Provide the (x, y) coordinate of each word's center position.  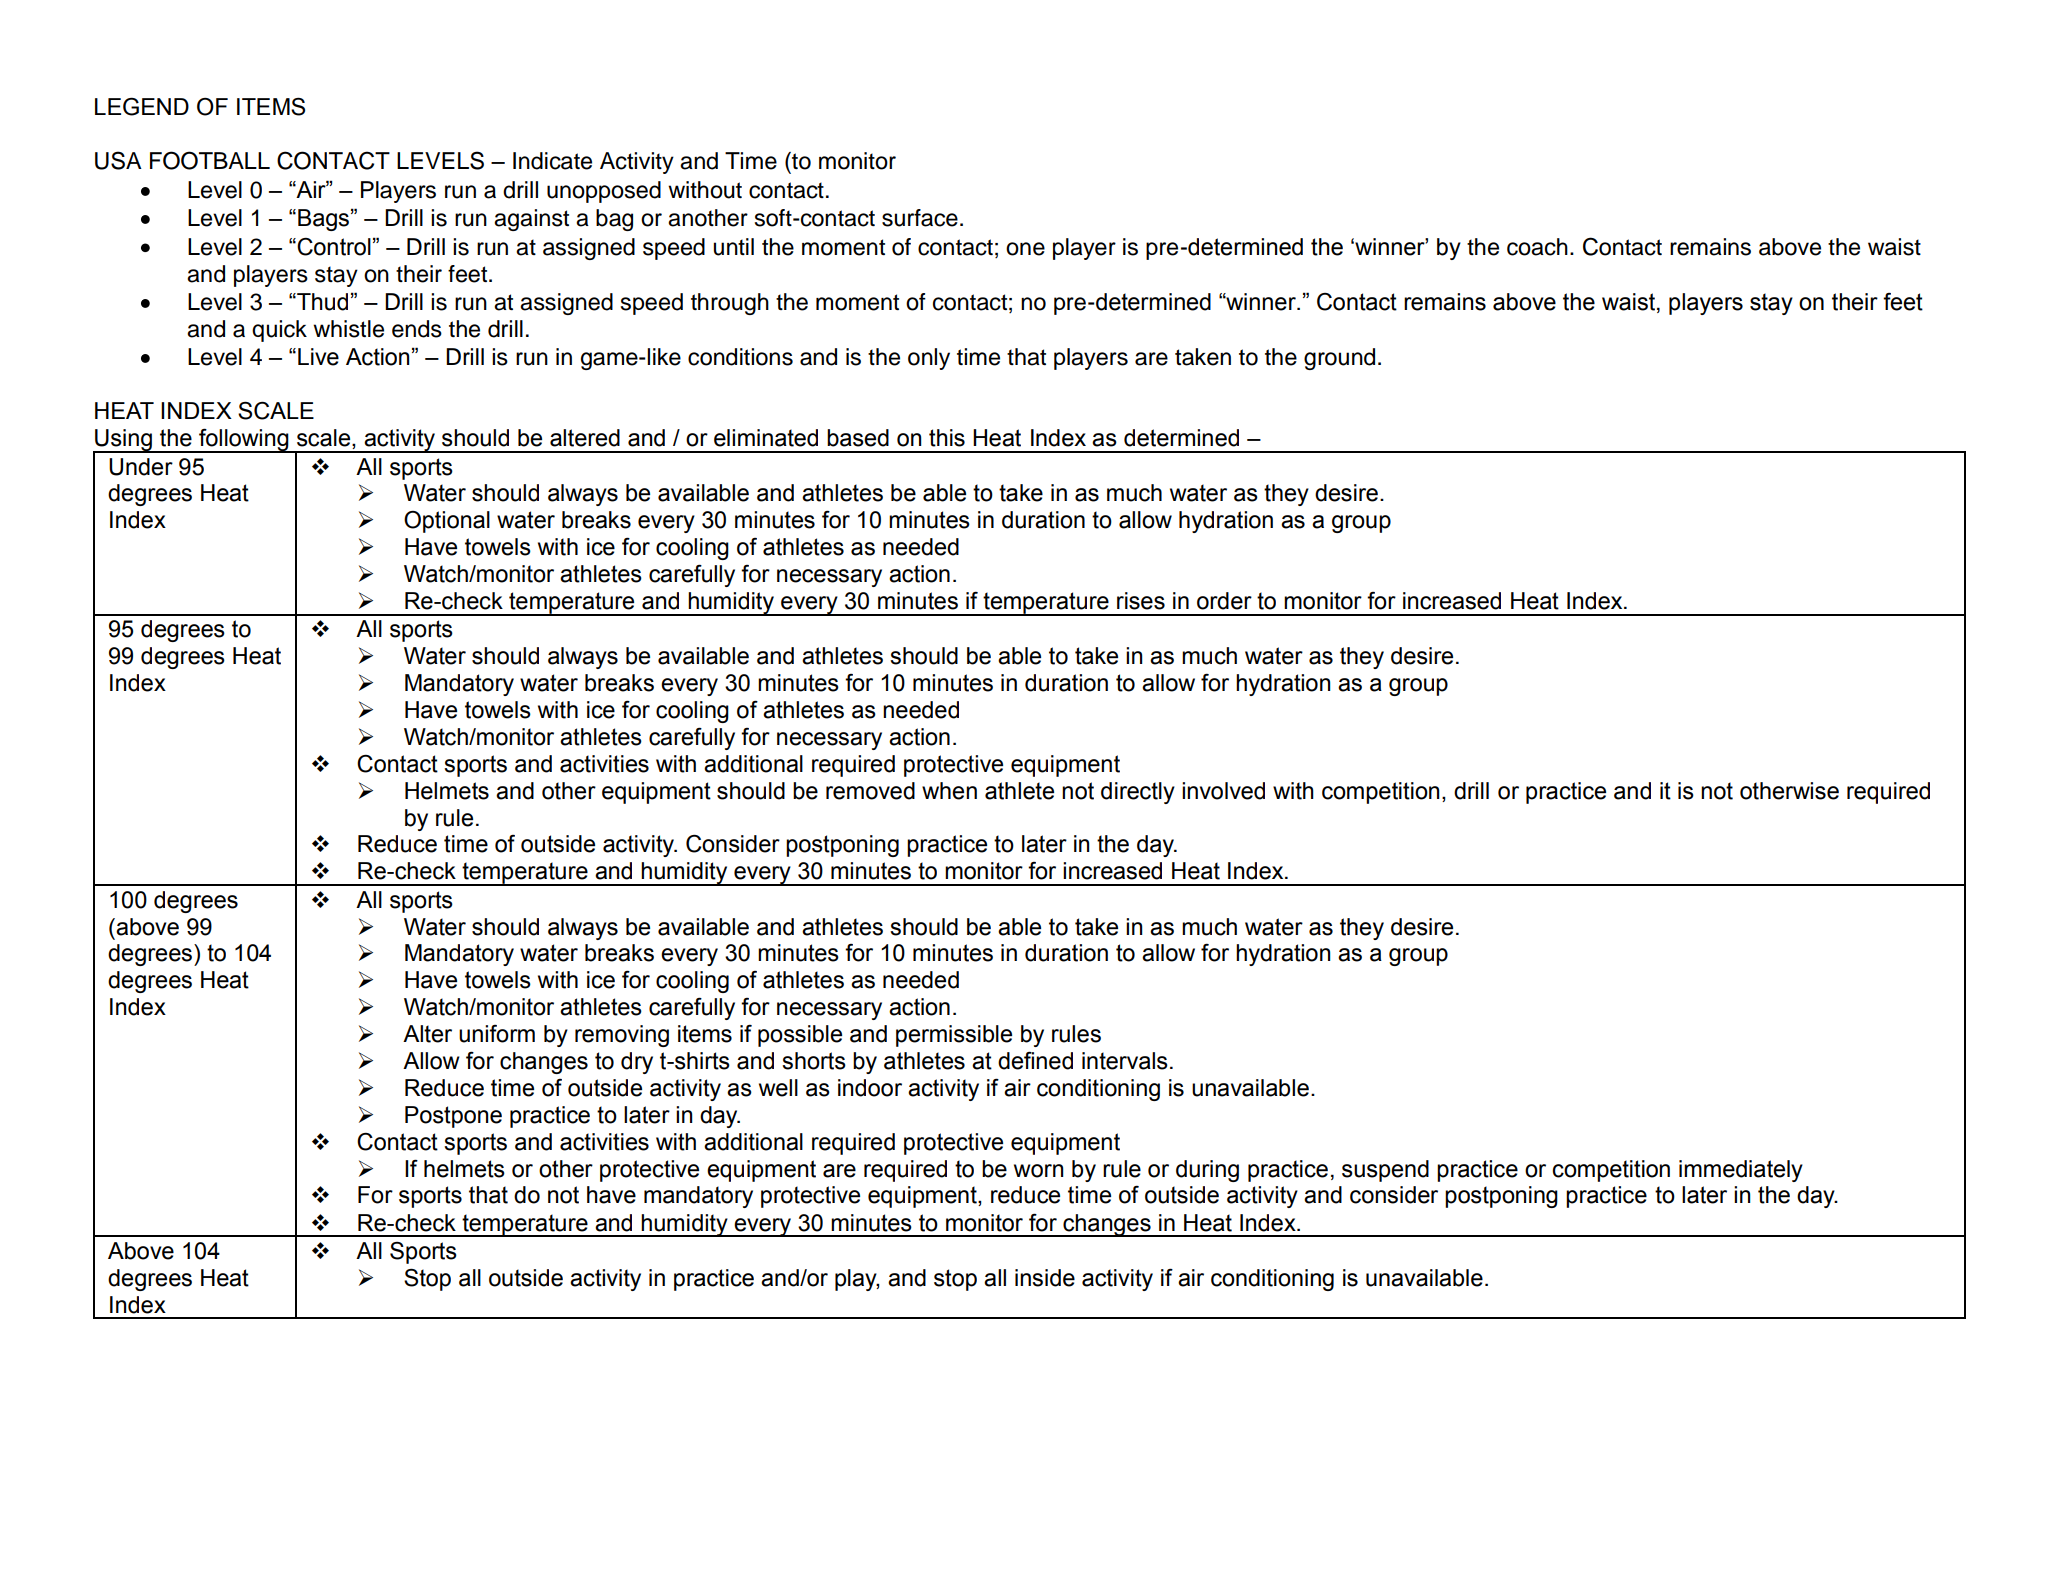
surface (920, 218)
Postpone (453, 1117)
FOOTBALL (210, 160)
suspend (1385, 1171)
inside (1045, 1278)
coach (1537, 247)
